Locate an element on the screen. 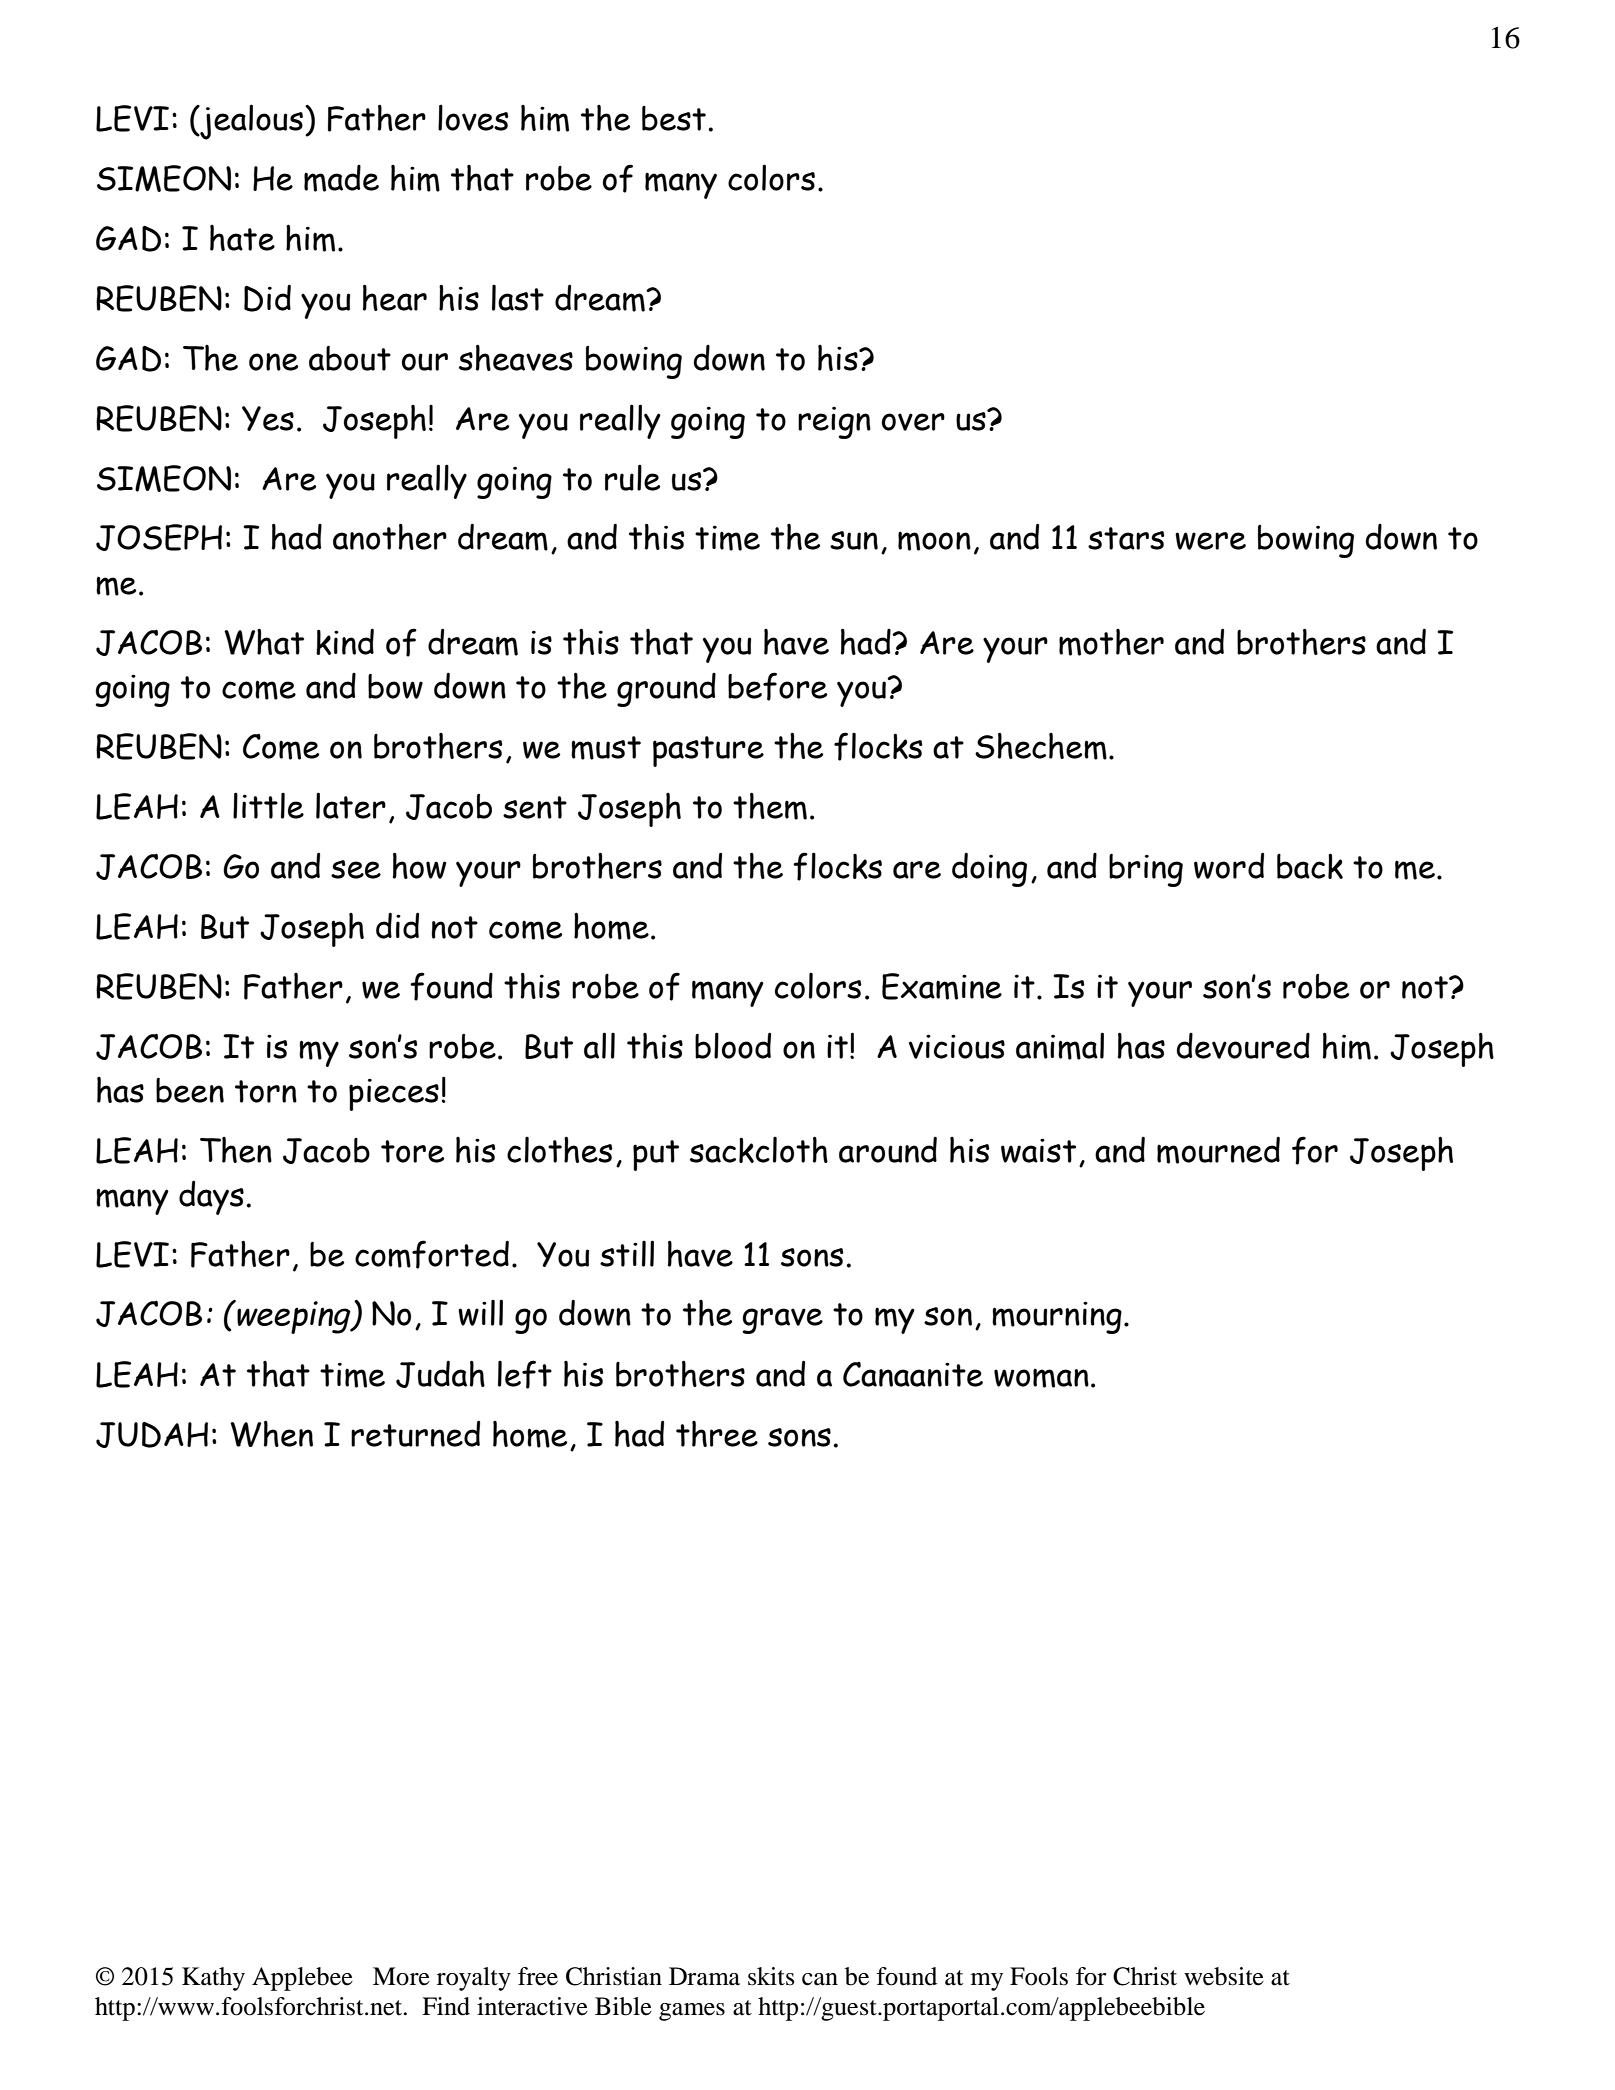 This screenshot has height=2090, width=1615. devoured is located at coordinates (1243, 1046).
